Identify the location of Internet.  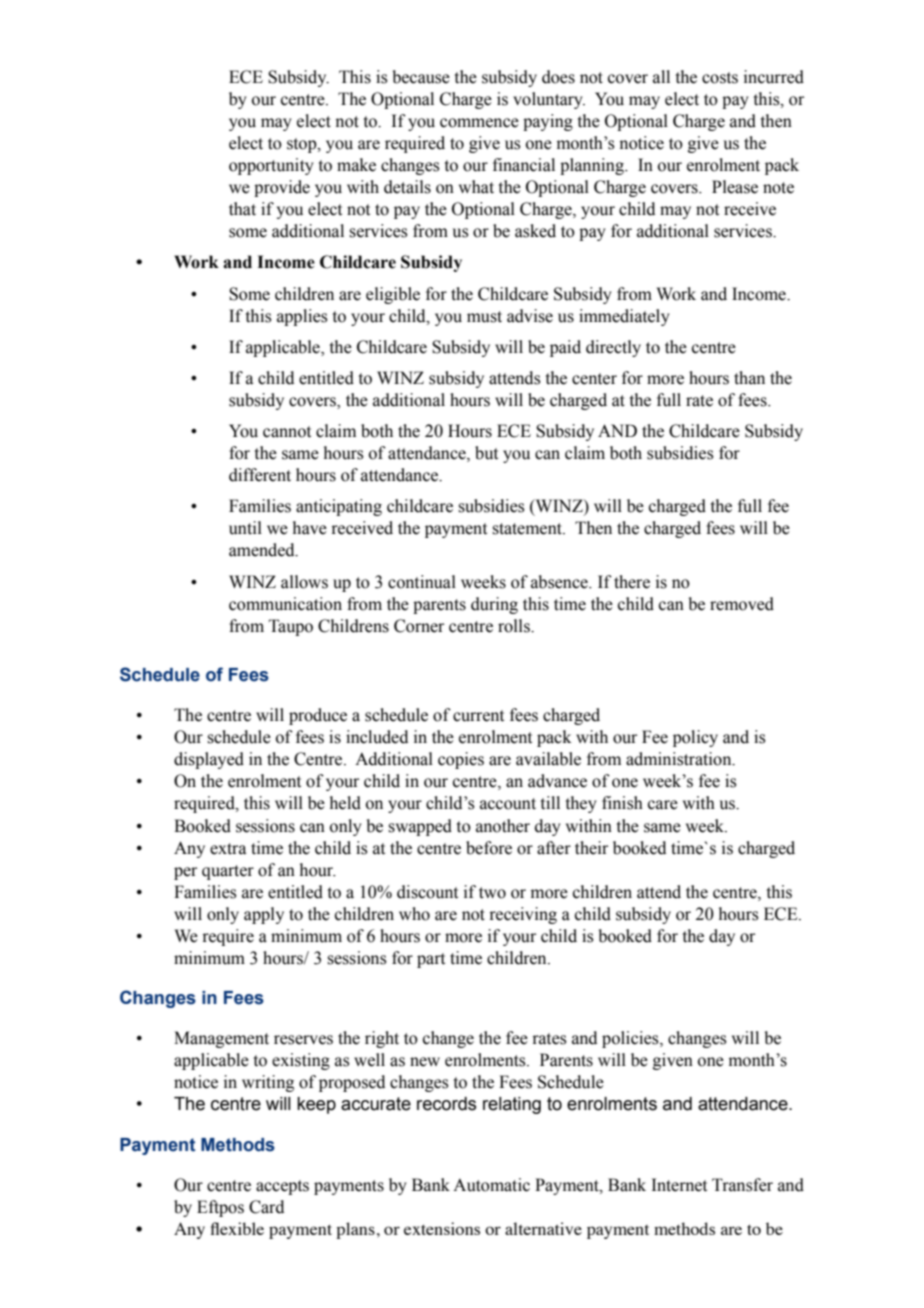
(679, 1185).
